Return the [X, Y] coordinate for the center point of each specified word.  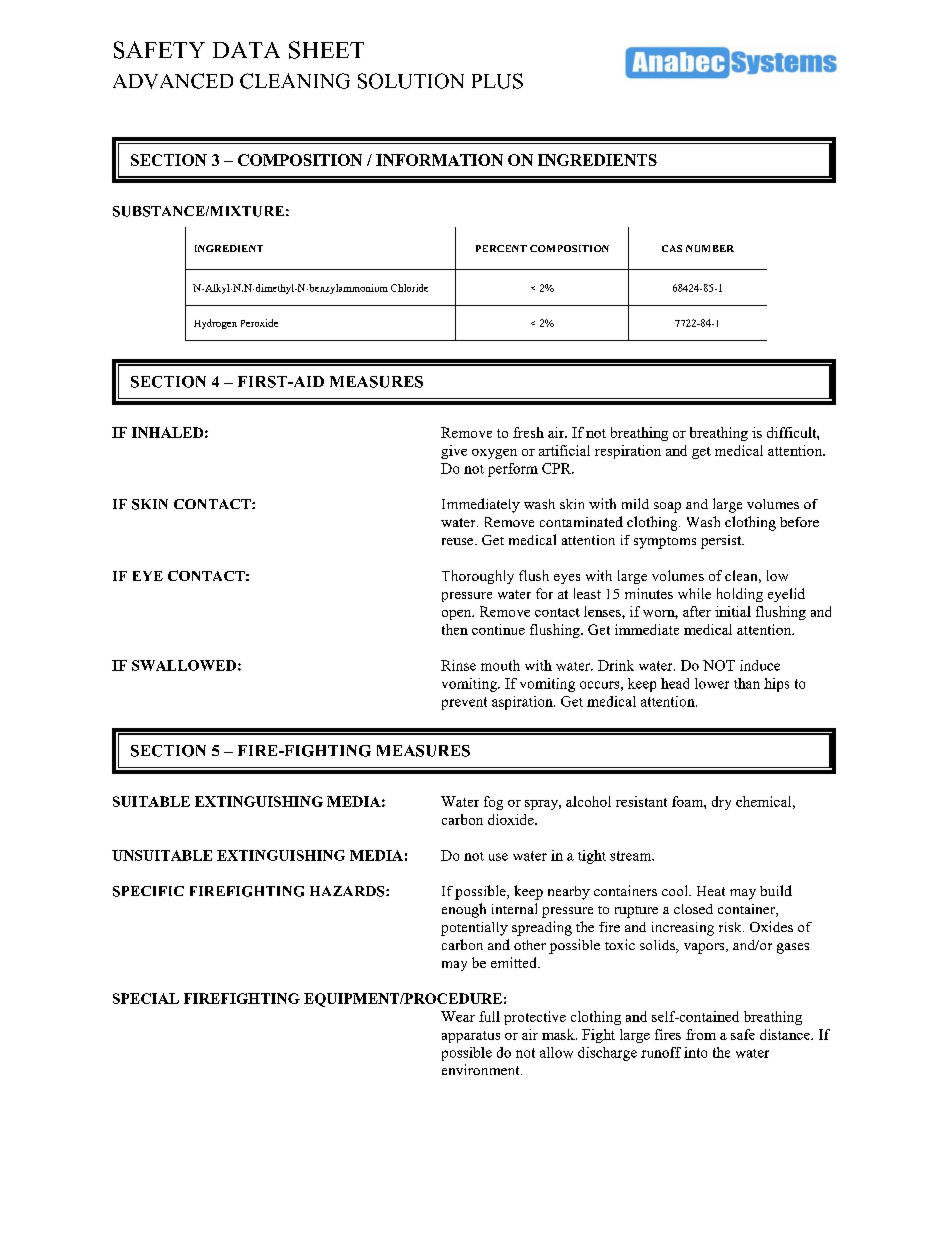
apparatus [471, 1037]
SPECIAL [146, 998]
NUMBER [710, 248]
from [701, 1034]
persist [722, 542]
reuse [459, 541]
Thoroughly [478, 577]
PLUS [497, 81]
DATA [246, 50]
